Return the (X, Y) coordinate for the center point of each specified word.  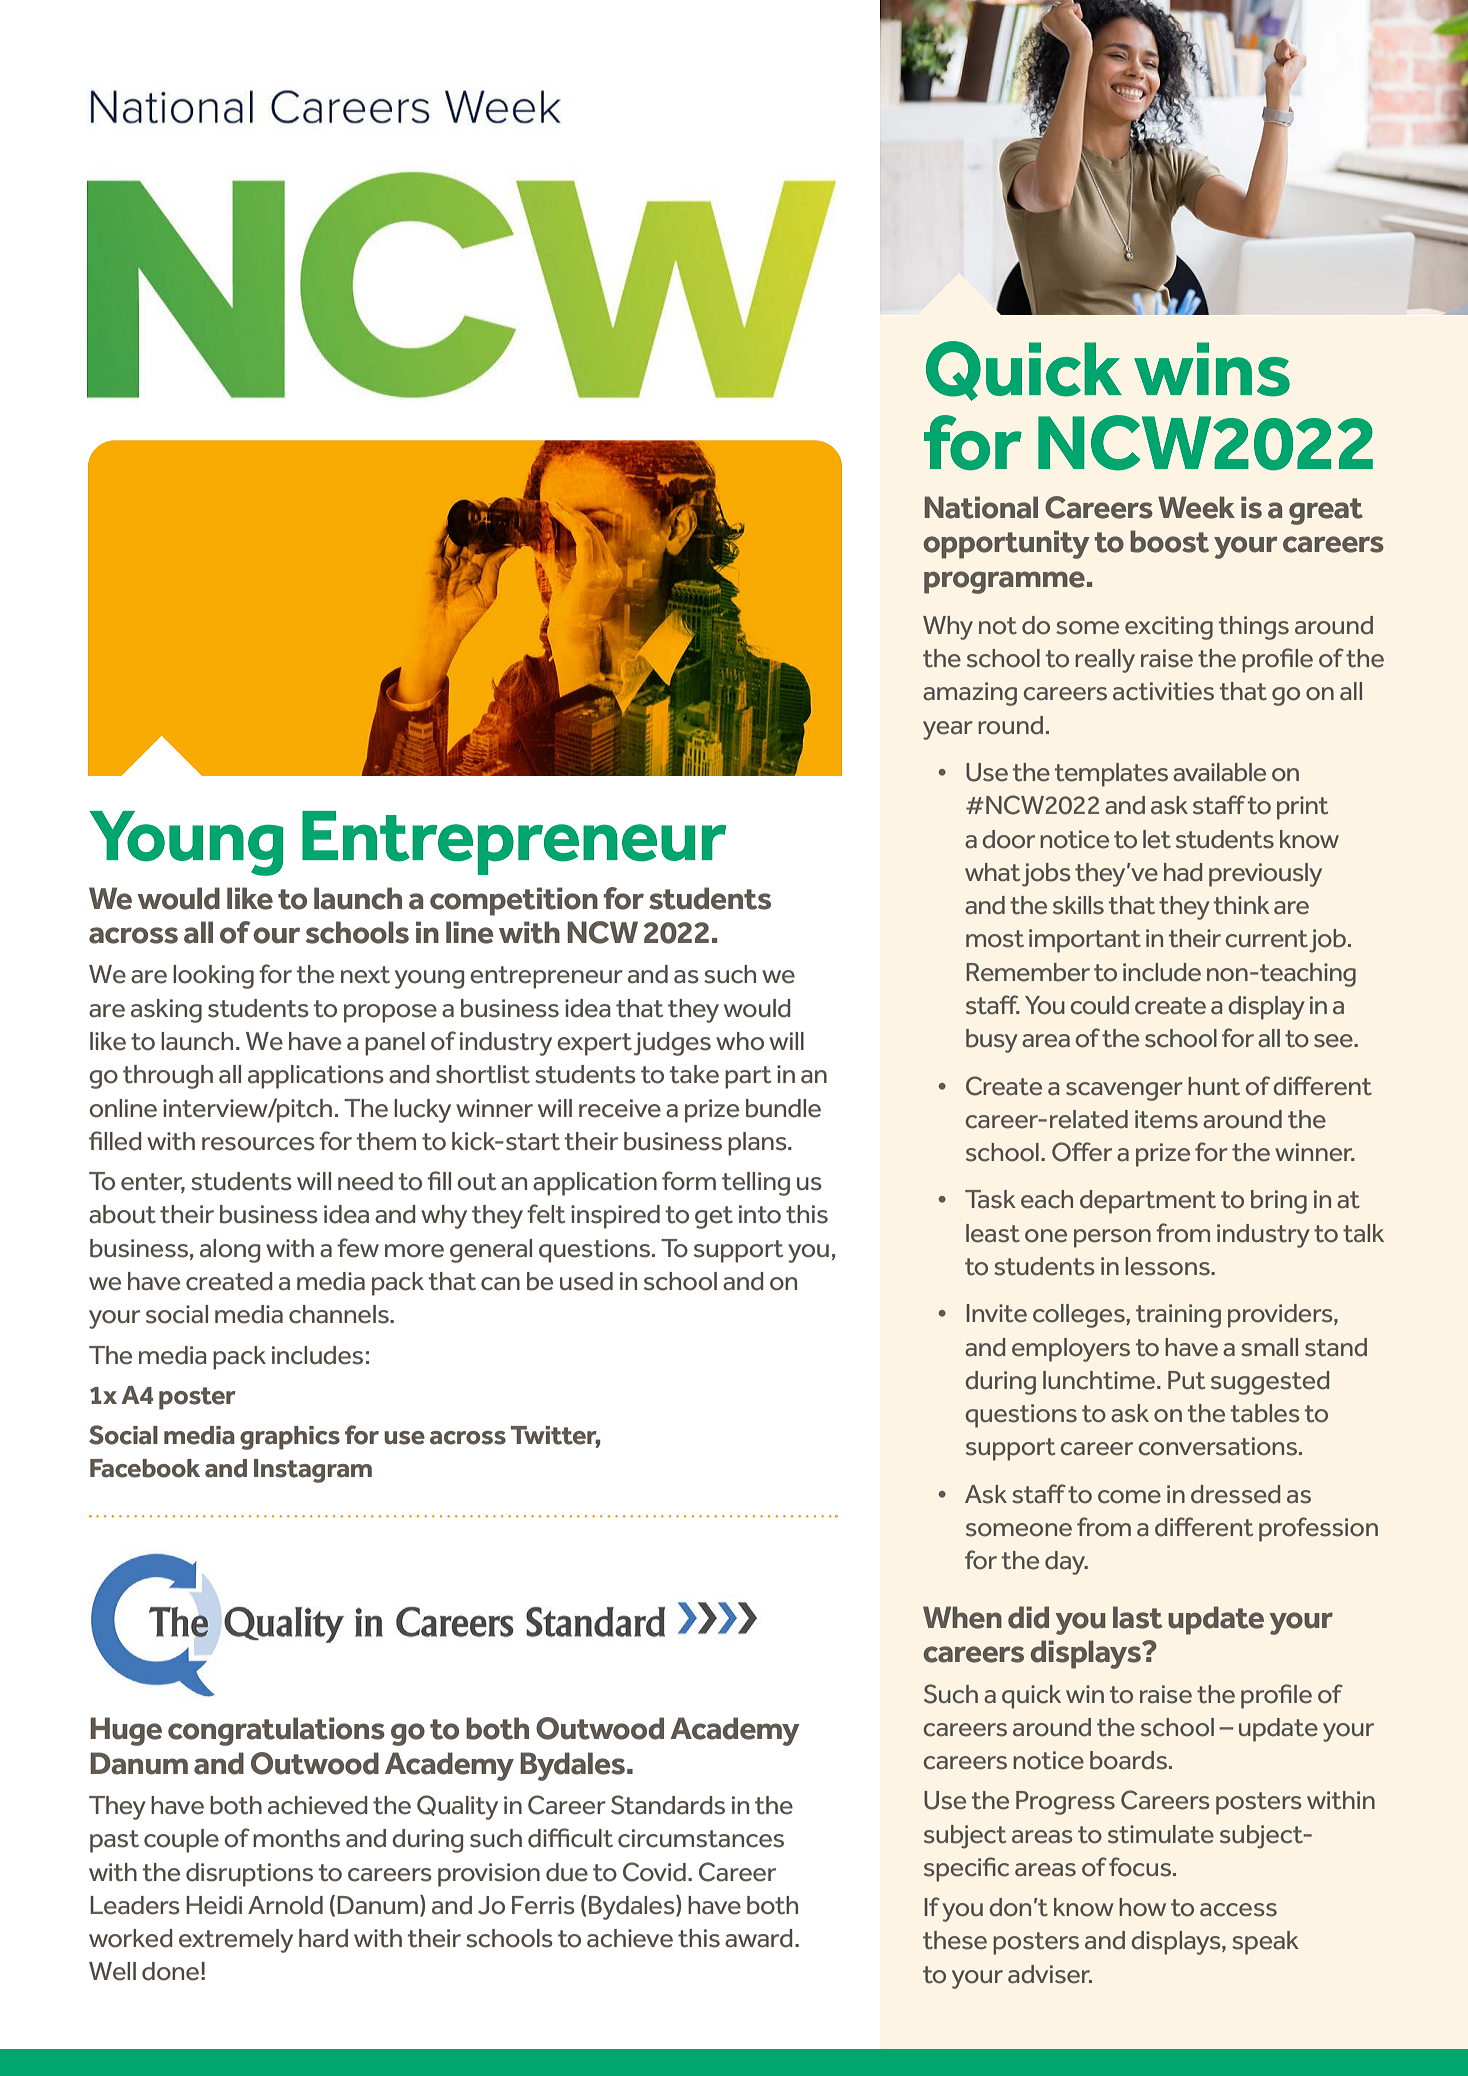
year (948, 730)
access (1238, 1910)
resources (258, 1144)
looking (213, 977)
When (962, 1617)
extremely (236, 1941)
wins (1212, 369)
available (1219, 772)
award (759, 1938)
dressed (1235, 1494)
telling (756, 1184)
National (981, 507)
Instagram (313, 1471)
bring (1279, 1202)
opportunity (1006, 544)
